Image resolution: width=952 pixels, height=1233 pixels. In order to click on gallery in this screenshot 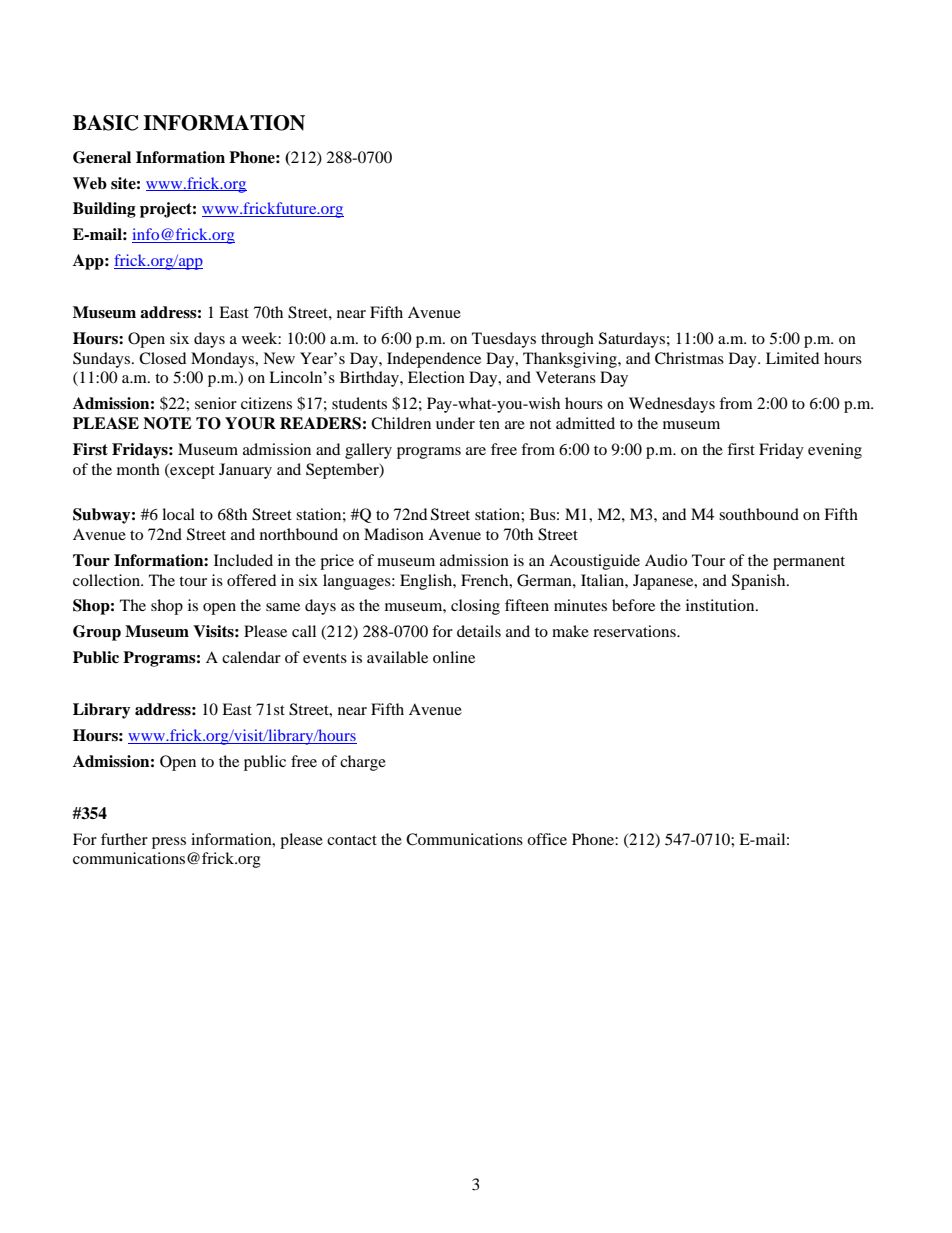, I will do `click(368, 451)`.
